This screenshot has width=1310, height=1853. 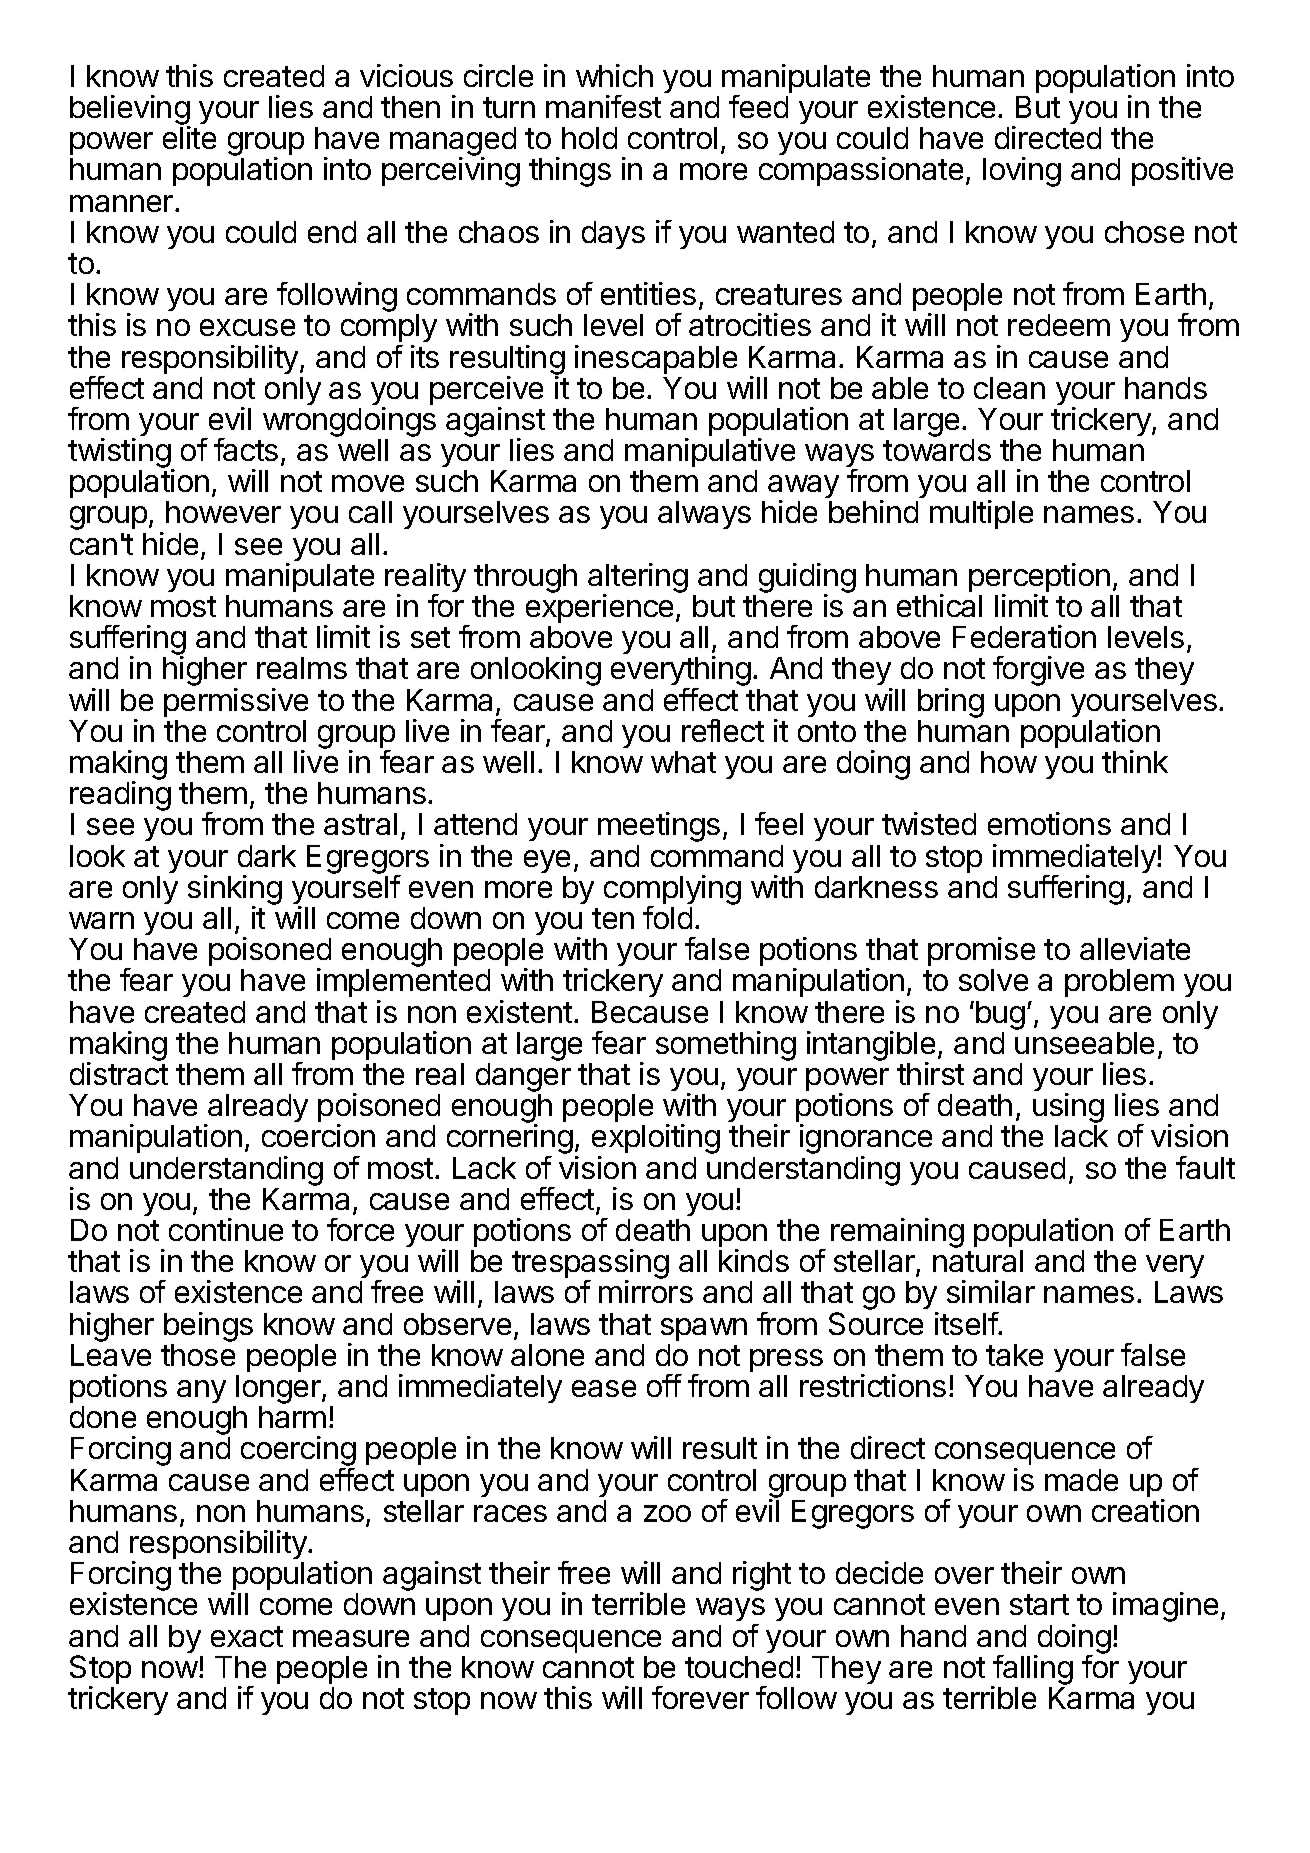 I want to click on Federation, so click(x=1024, y=636).
